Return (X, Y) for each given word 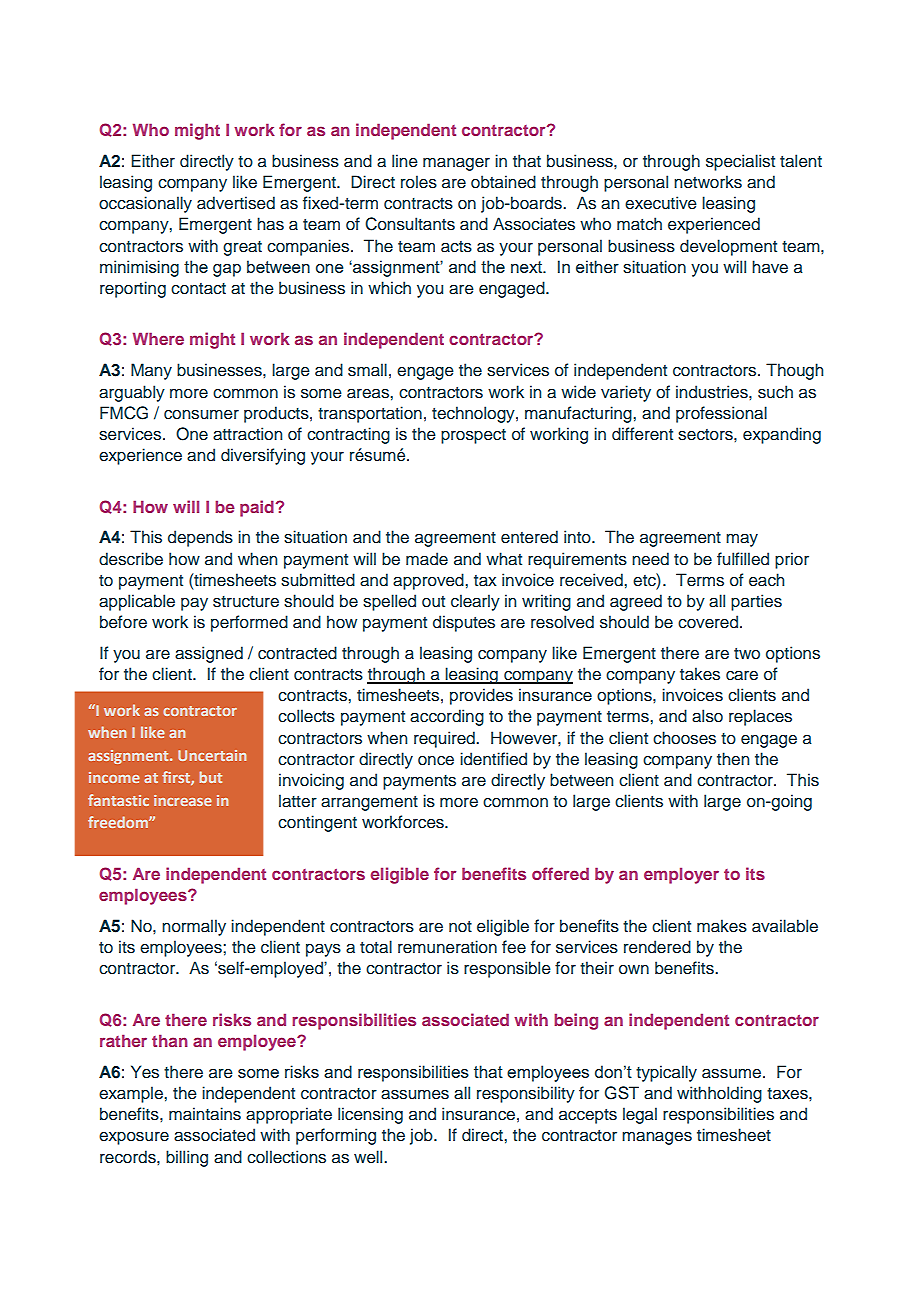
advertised (236, 203)
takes (700, 674)
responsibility (526, 1094)
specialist (740, 162)
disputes (464, 623)
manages (657, 1138)
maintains (205, 1114)
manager (456, 164)
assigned (209, 654)
